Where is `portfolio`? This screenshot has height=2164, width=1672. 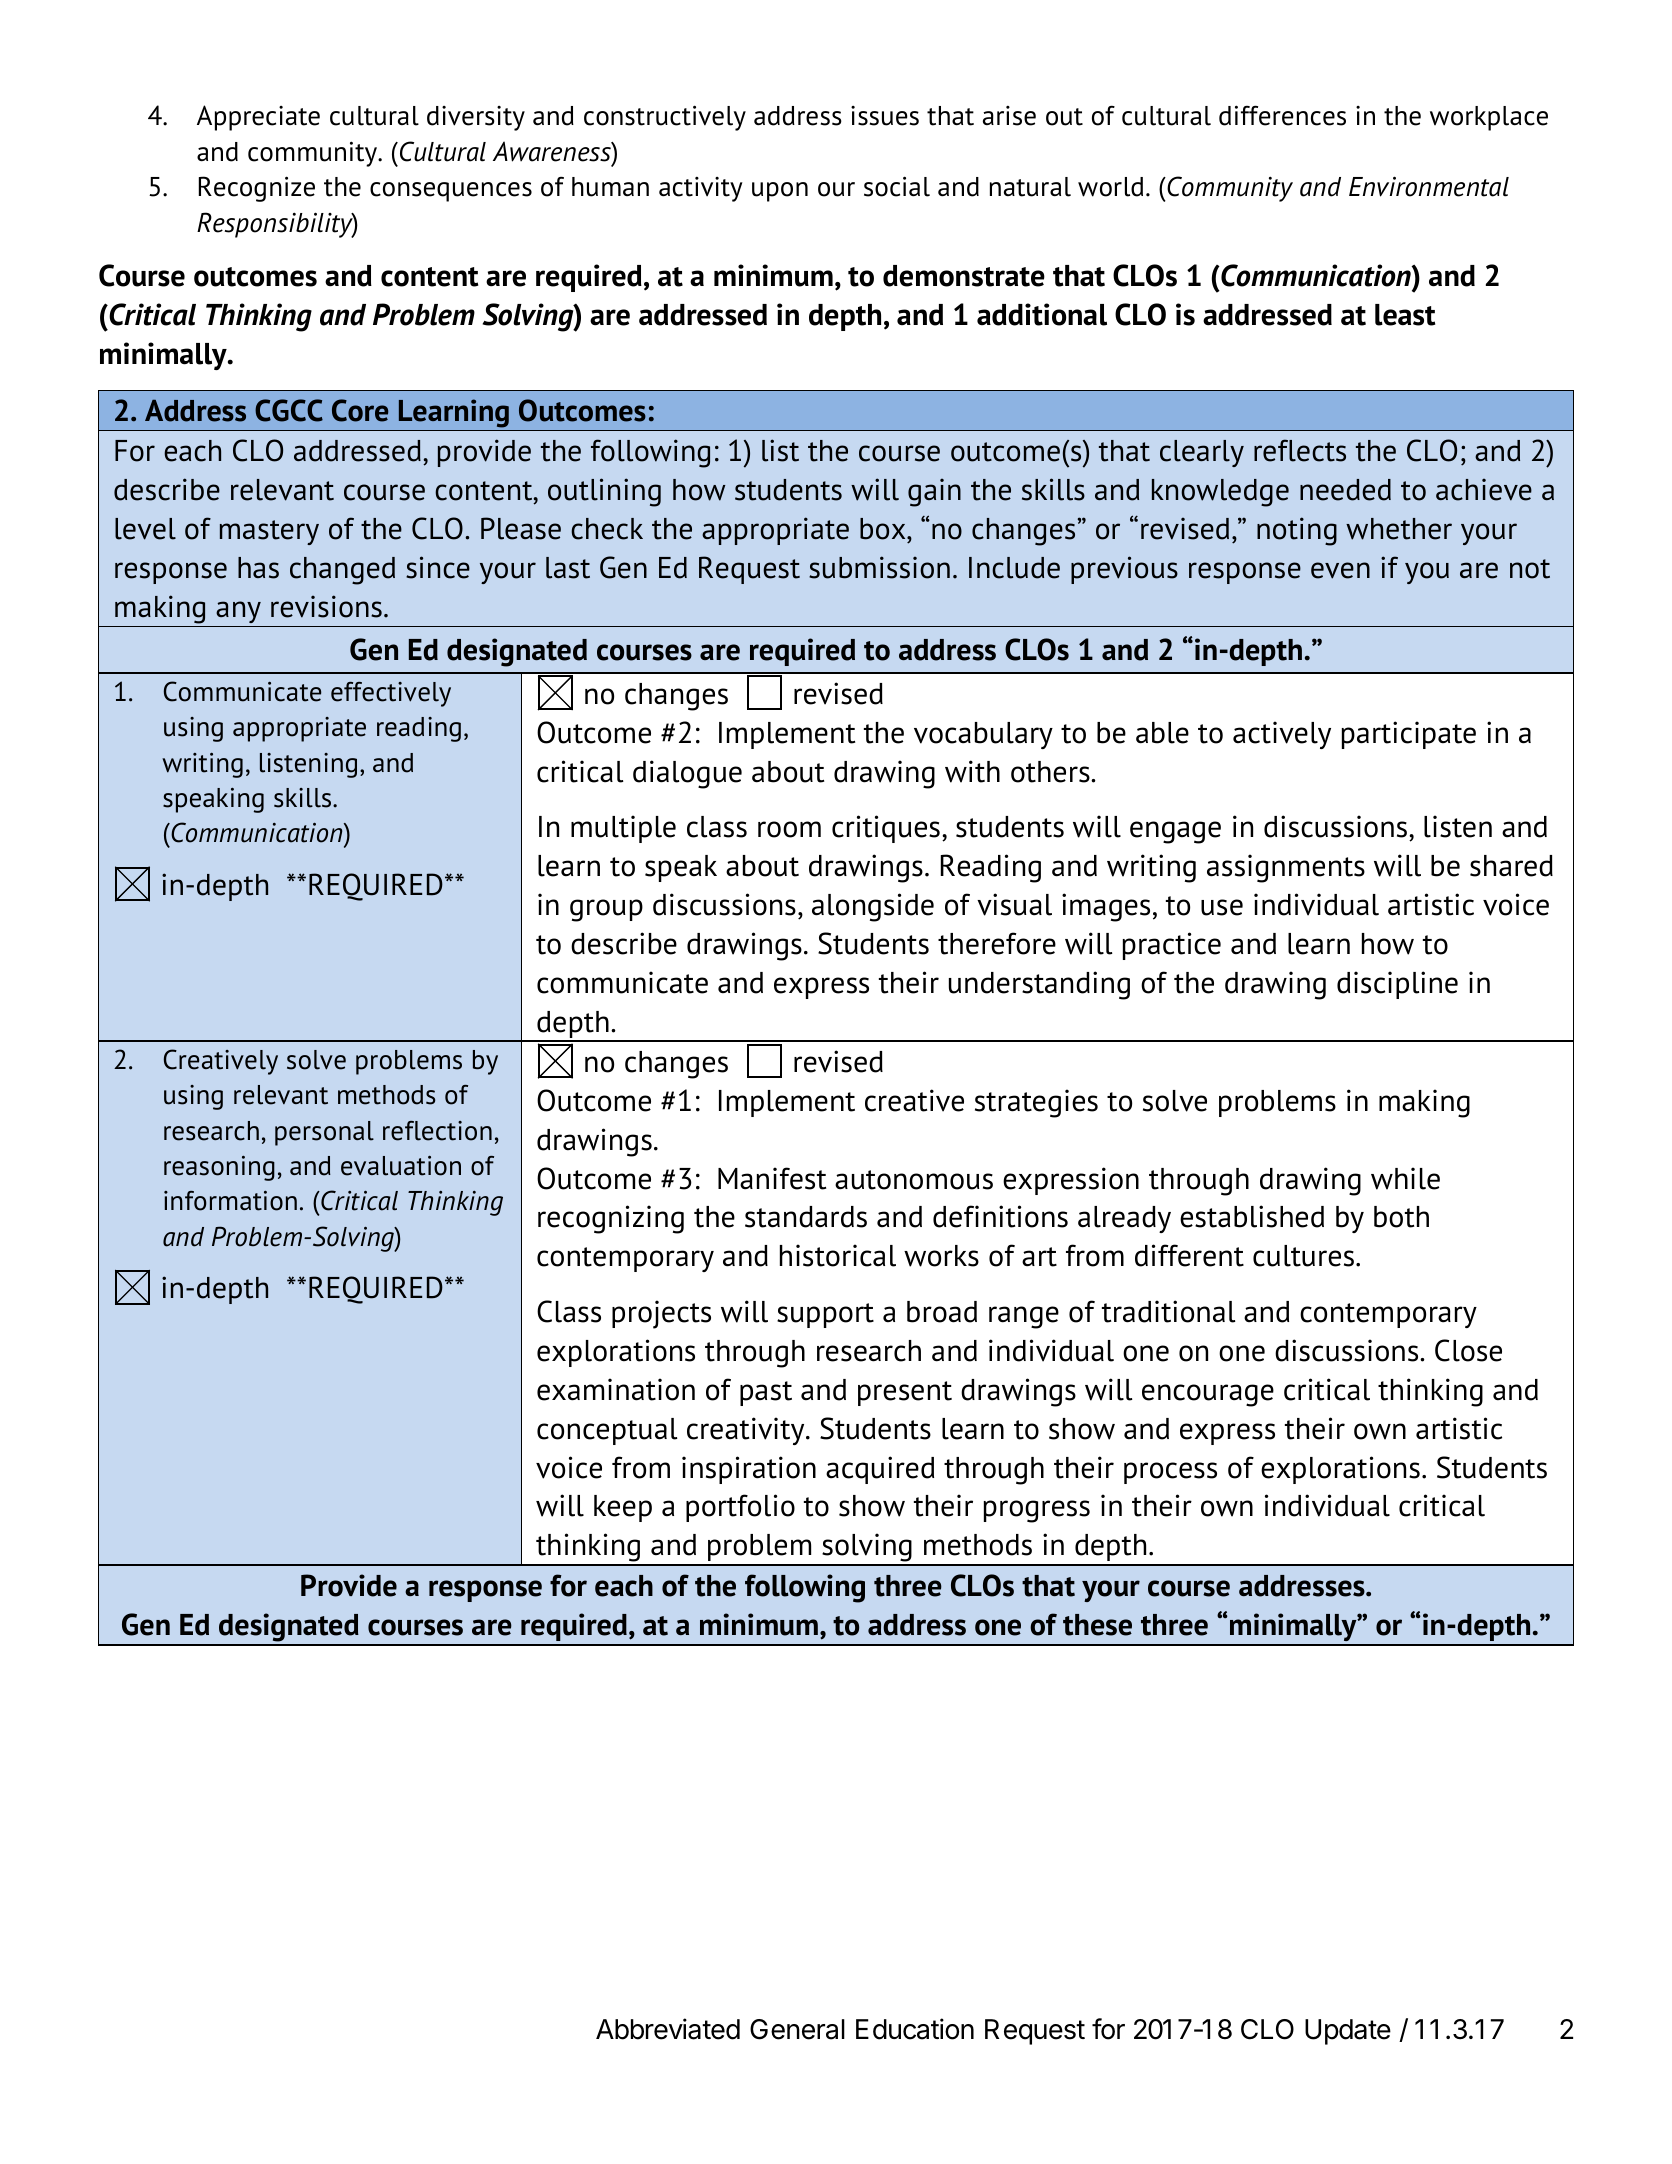 portfolio is located at coordinates (740, 1508).
